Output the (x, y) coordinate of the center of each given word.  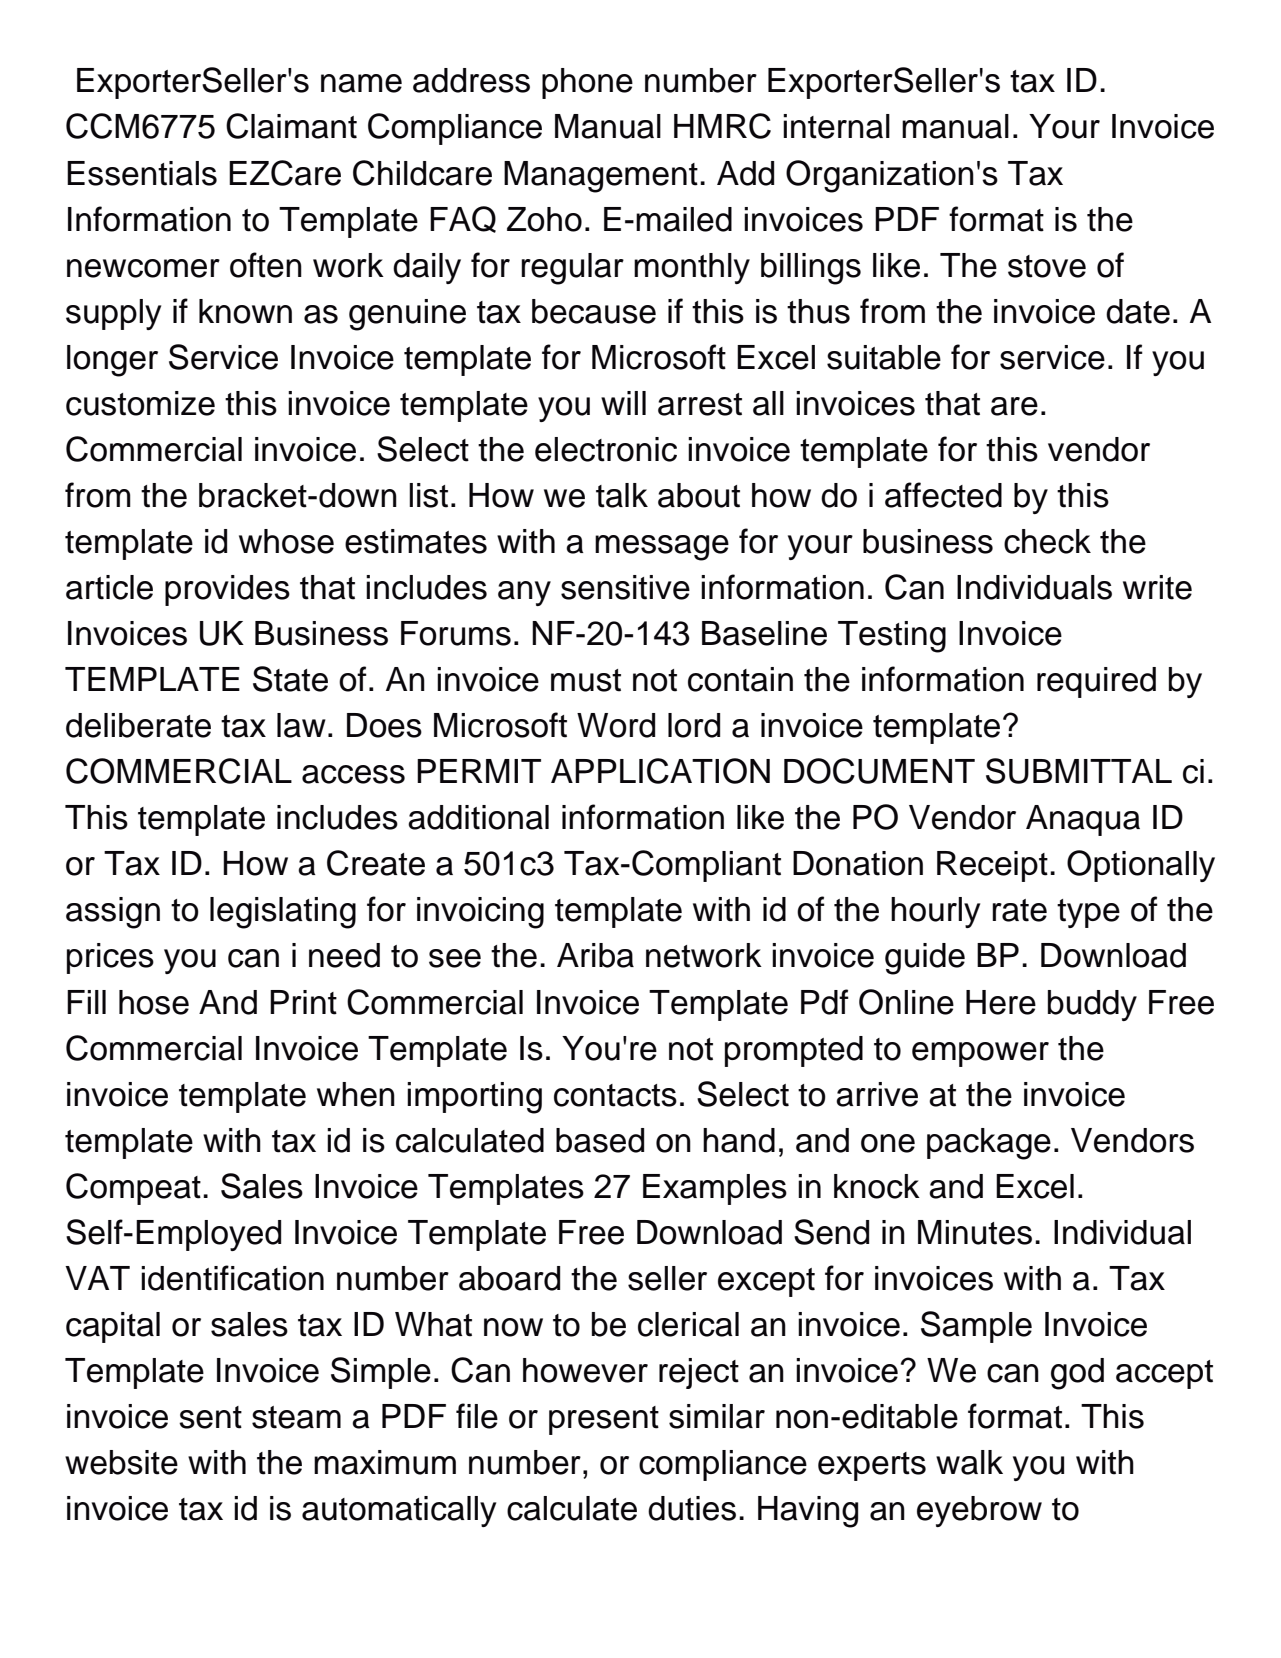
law (301, 725)
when (356, 1094)
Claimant (291, 126)
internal (836, 126)
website (121, 1462)
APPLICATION (660, 771)
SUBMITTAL (1079, 771)
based (600, 1140)
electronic (606, 449)
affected (943, 495)
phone (587, 83)
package (989, 1144)
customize (140, 403)
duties (692, 1508)
